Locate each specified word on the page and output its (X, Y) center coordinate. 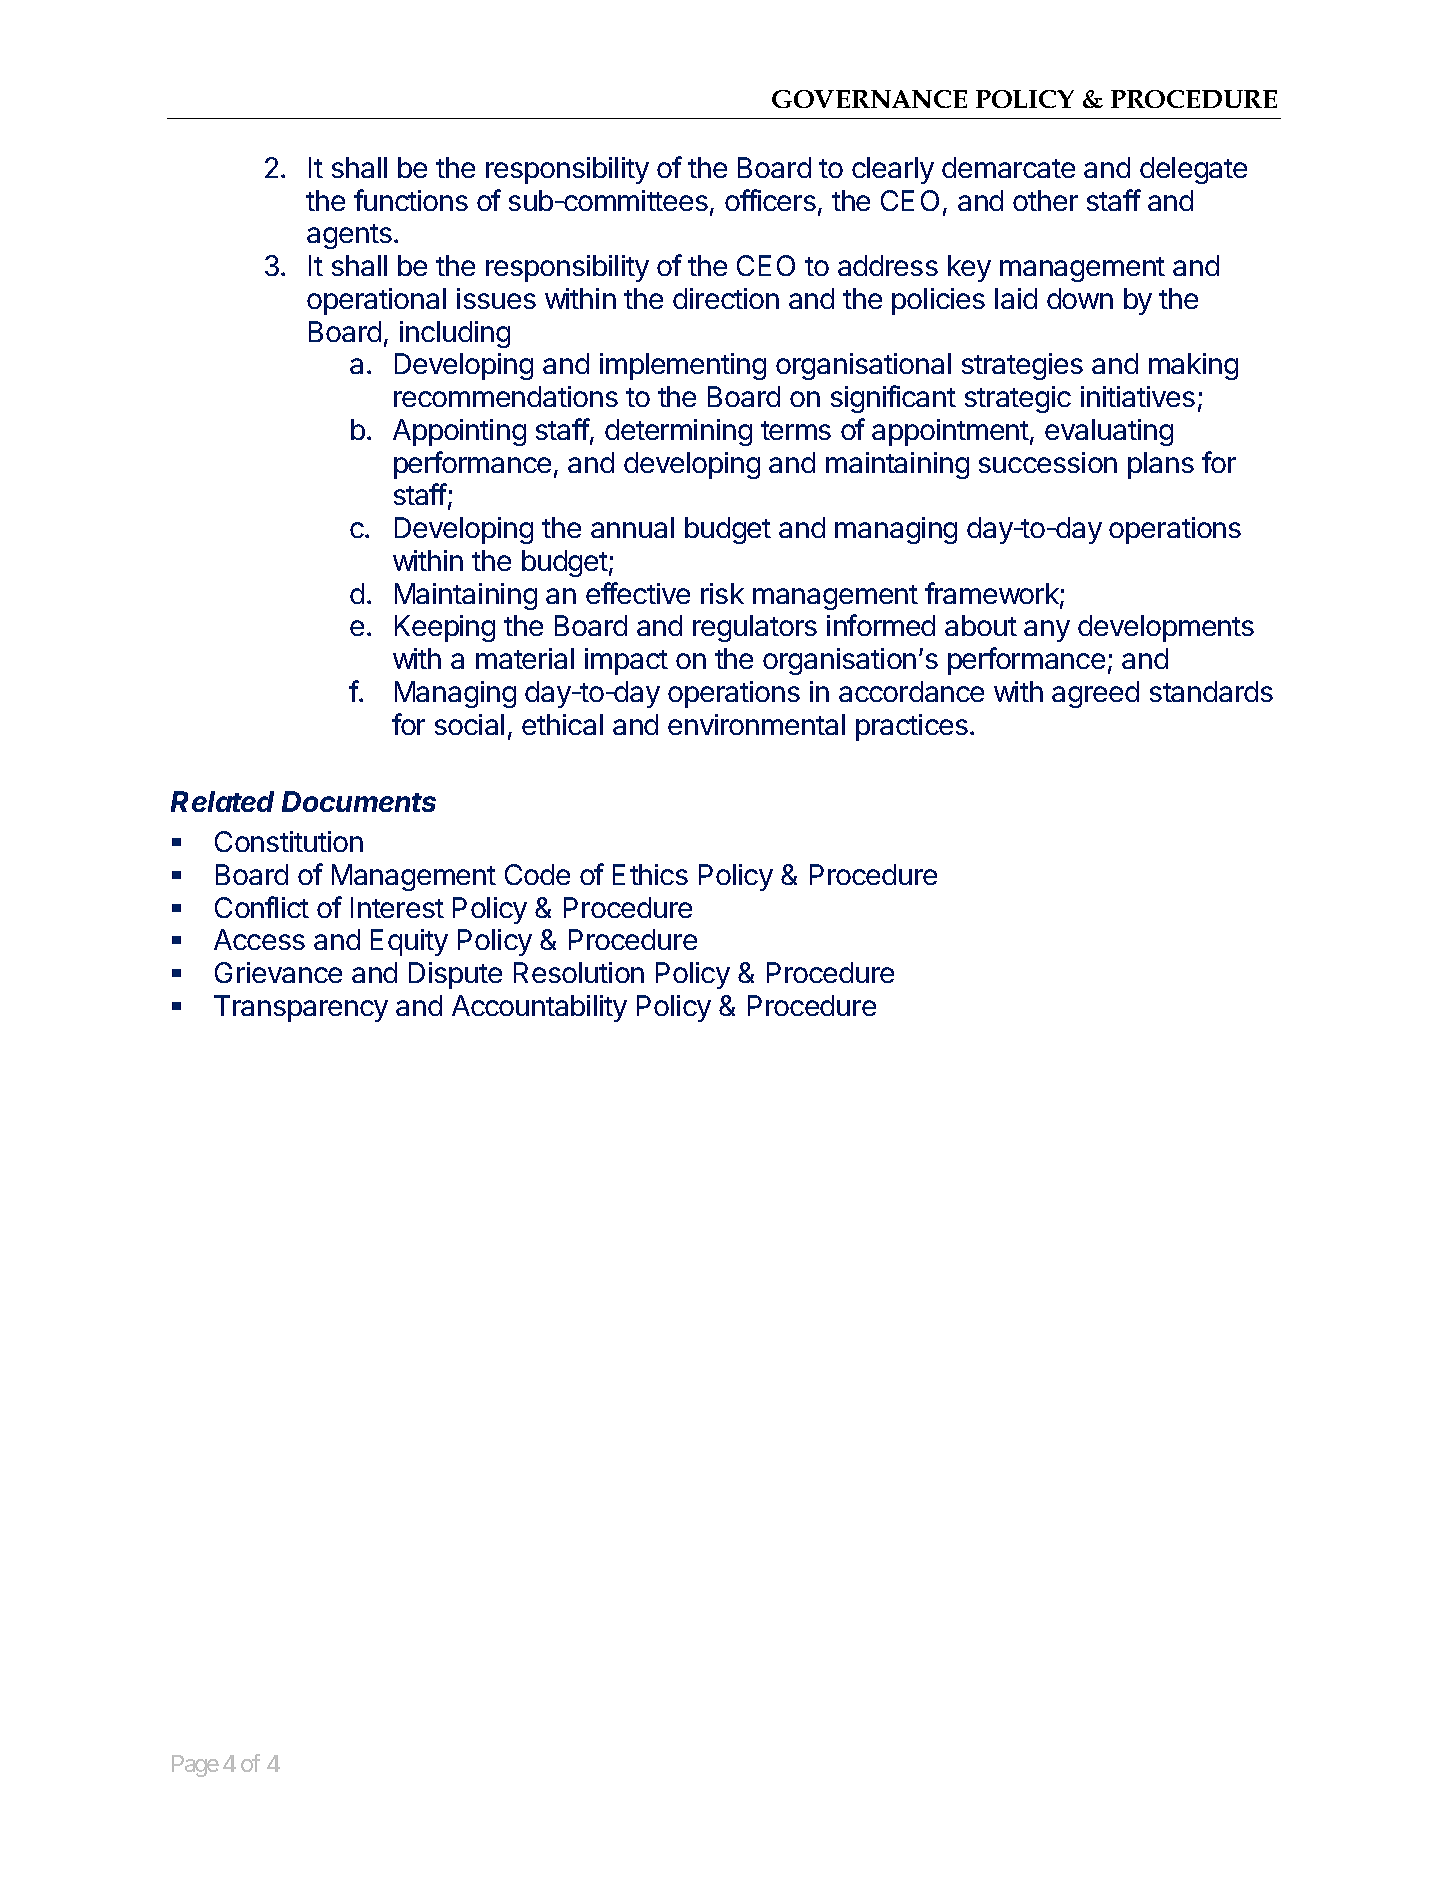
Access (259, 939)
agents (349, 236)
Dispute (455, 975)
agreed (1095, 694)
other (1045, 200)
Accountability (539, 1008)
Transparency (301, 1008)
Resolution (579, 972)
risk (722, 593)
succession (1048, 462)
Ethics (650, 874)
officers (770, 200)
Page (195, 1766)
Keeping (445, 628)
